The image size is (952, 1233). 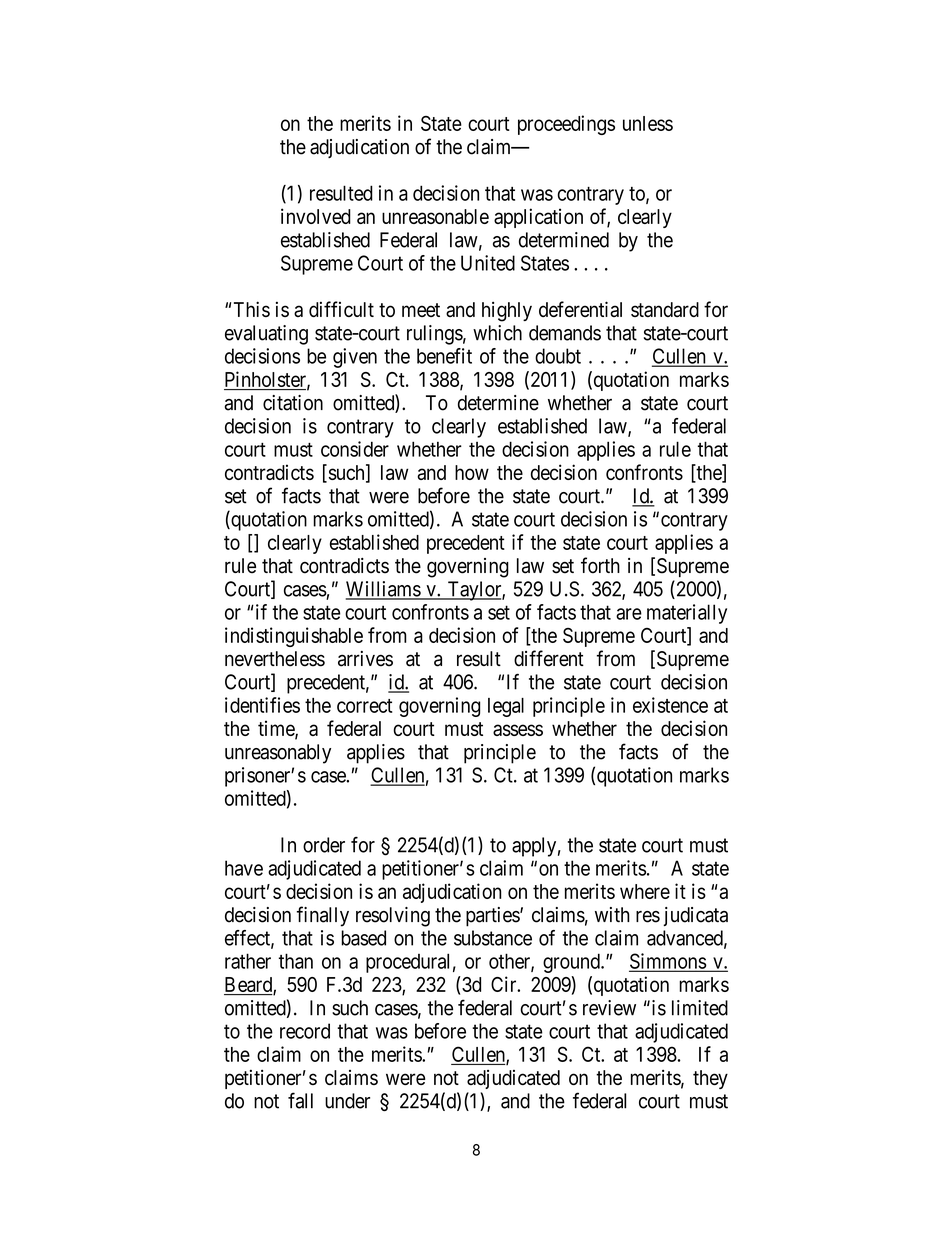 What do you see at coordinates (316, 216) in the screenshot?
I see `involved` at bounding box center [316, 216].
